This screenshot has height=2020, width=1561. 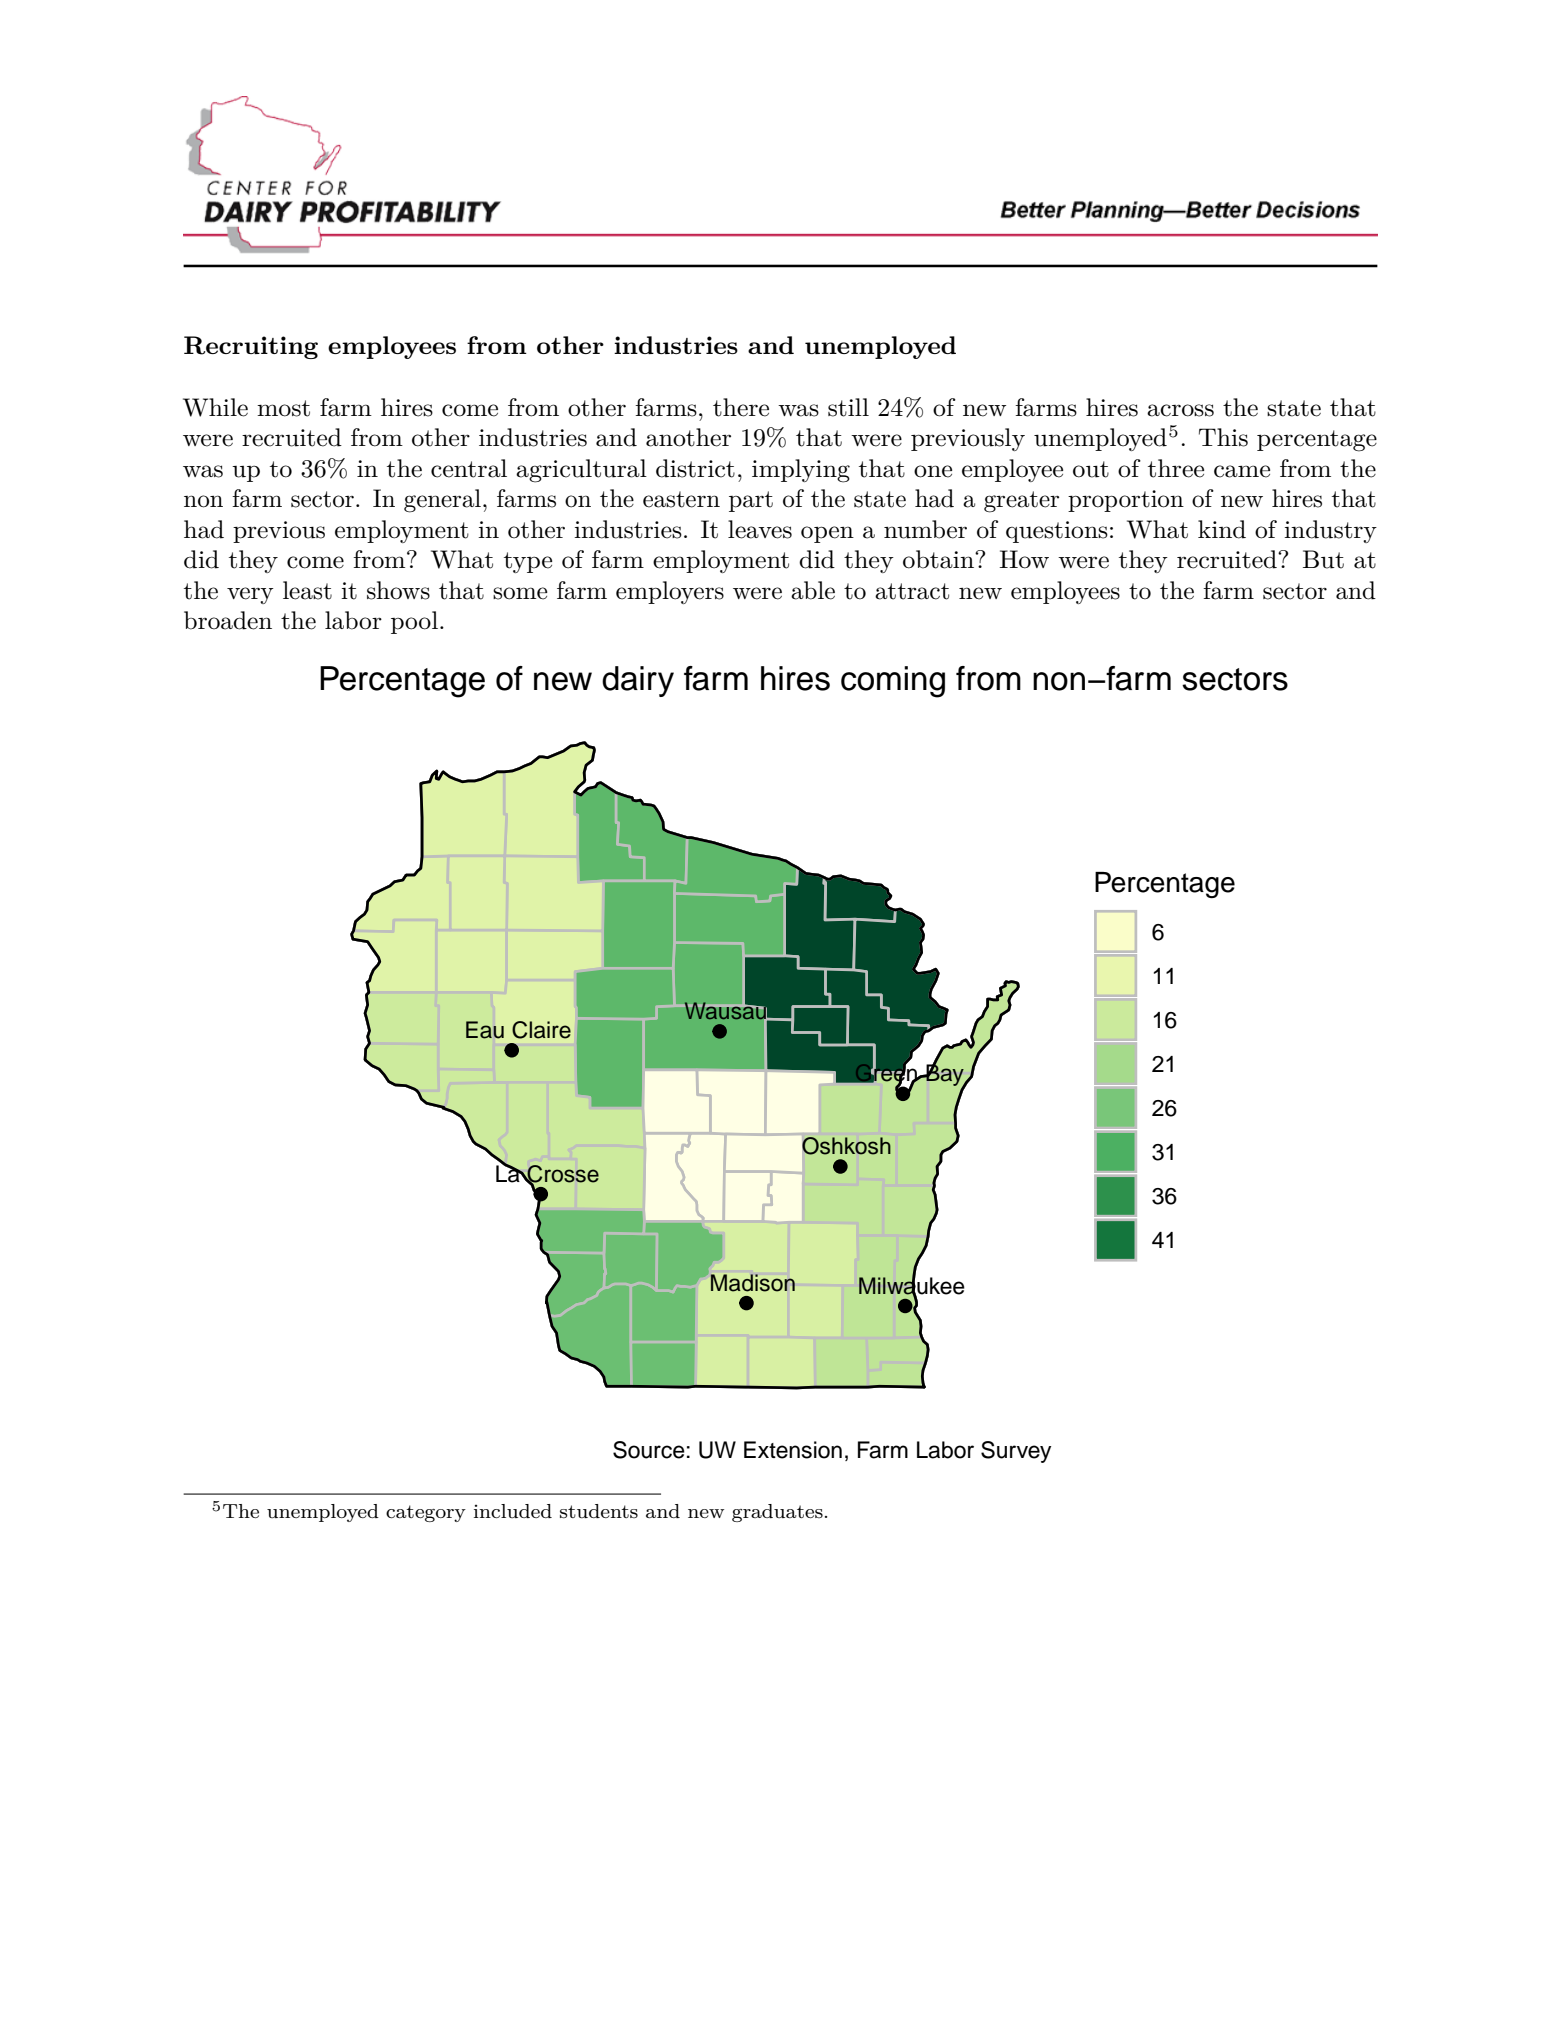 What do you see at coordinates (893, 682) in the screenshot?
I see `coming` at bounding box center [893, 682].
